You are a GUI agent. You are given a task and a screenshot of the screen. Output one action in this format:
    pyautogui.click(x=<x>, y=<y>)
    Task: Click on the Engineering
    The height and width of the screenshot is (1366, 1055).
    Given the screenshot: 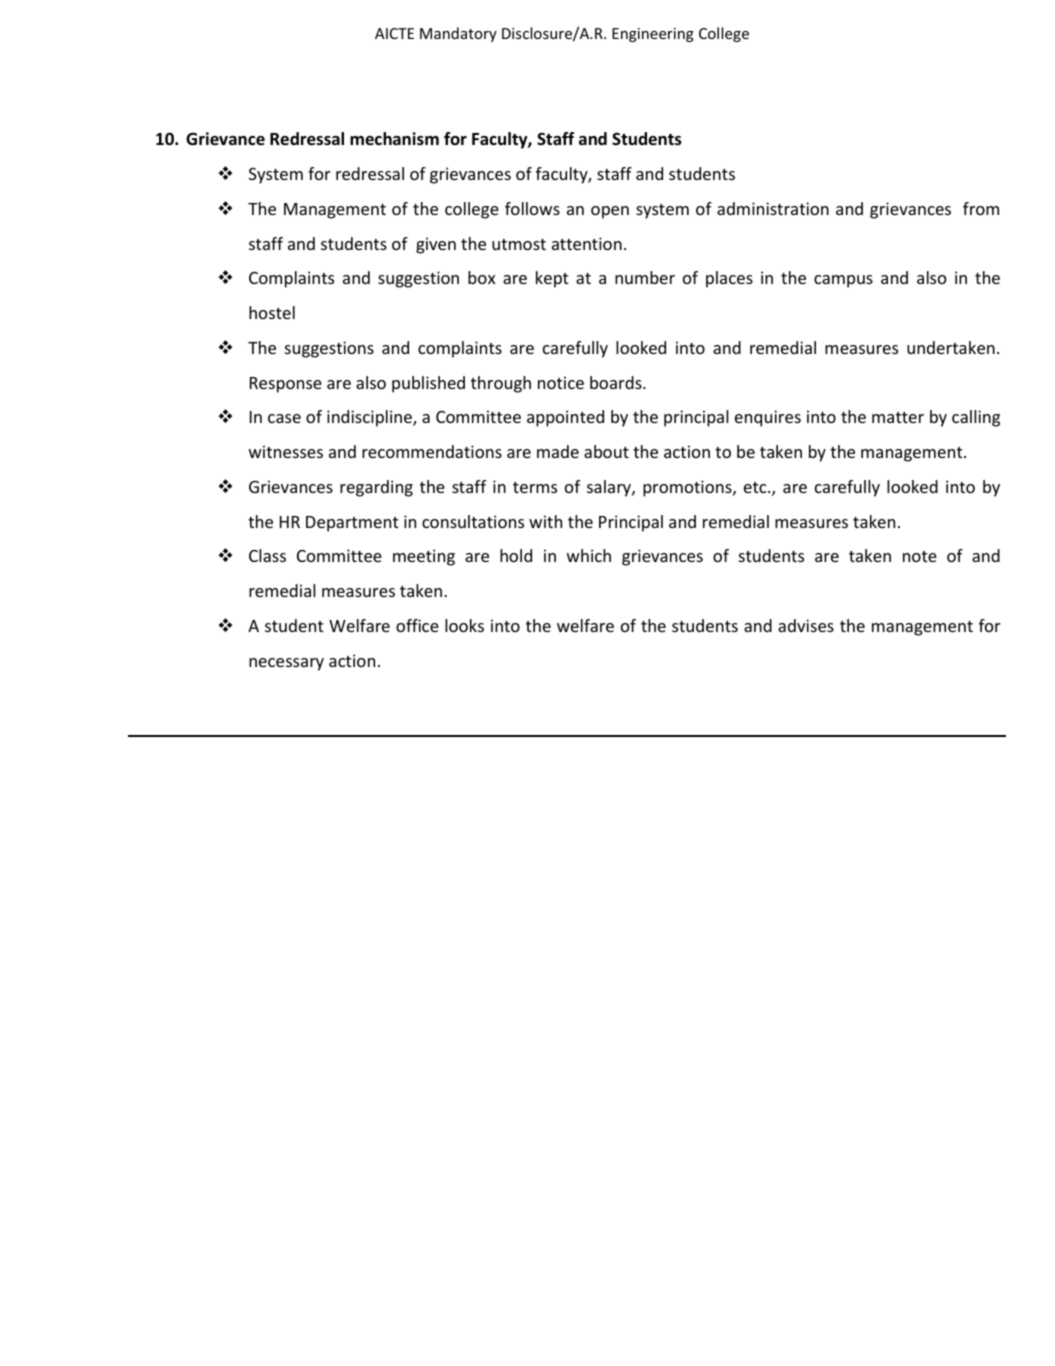 What is the action you would take?
    pyautogui.click(x=653, y=35)
